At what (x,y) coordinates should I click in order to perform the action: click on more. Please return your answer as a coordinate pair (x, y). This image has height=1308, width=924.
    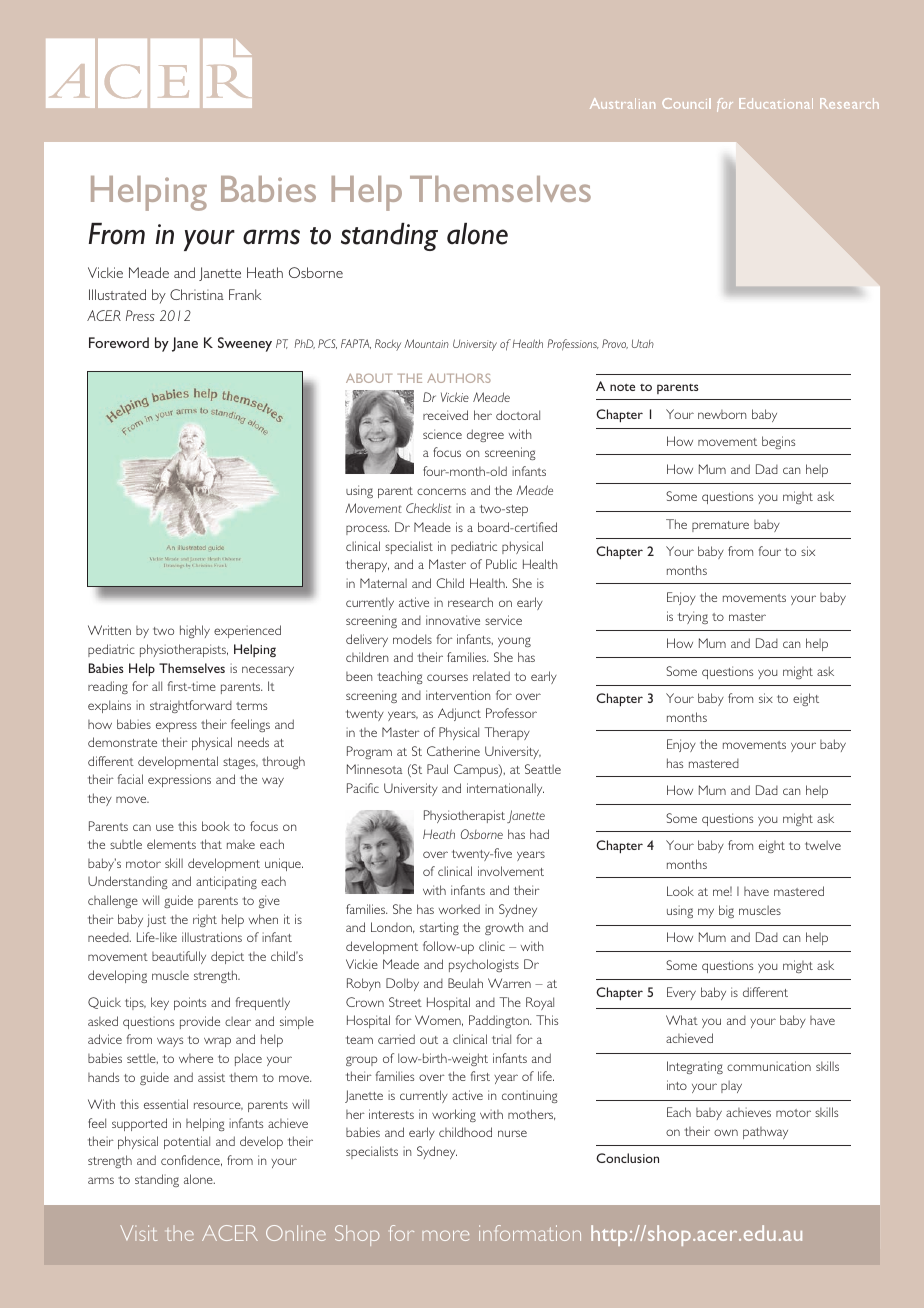
    Looking at the image, I should click on (445, 1235).
